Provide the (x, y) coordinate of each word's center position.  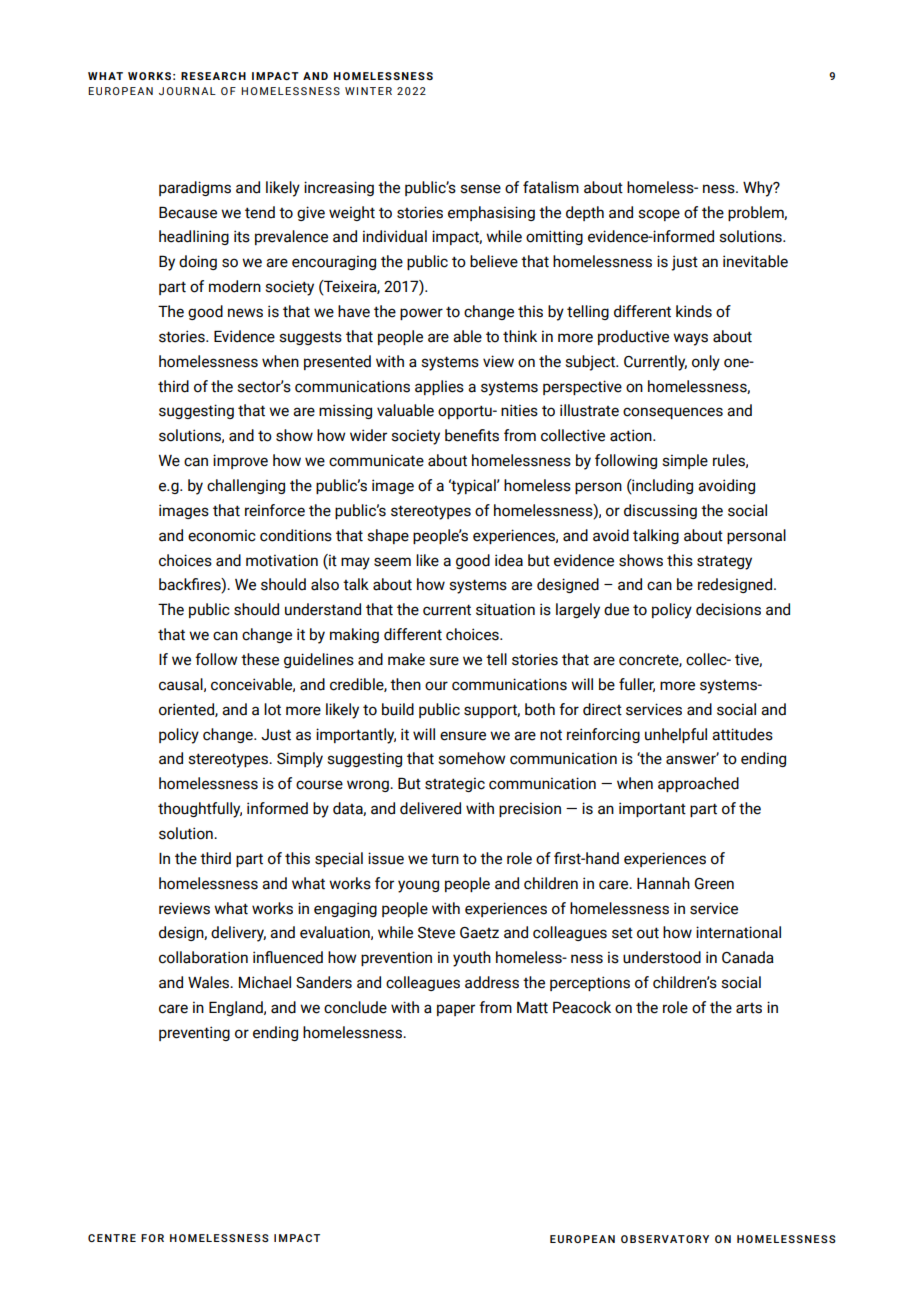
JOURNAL (187, 91)
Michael (265, 982)
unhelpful (676, 735)
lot (272, 709)
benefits (472, 435)
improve (240, 461)
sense (480, 189)
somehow (472, 758)
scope (659, 215)
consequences (673, 413)
